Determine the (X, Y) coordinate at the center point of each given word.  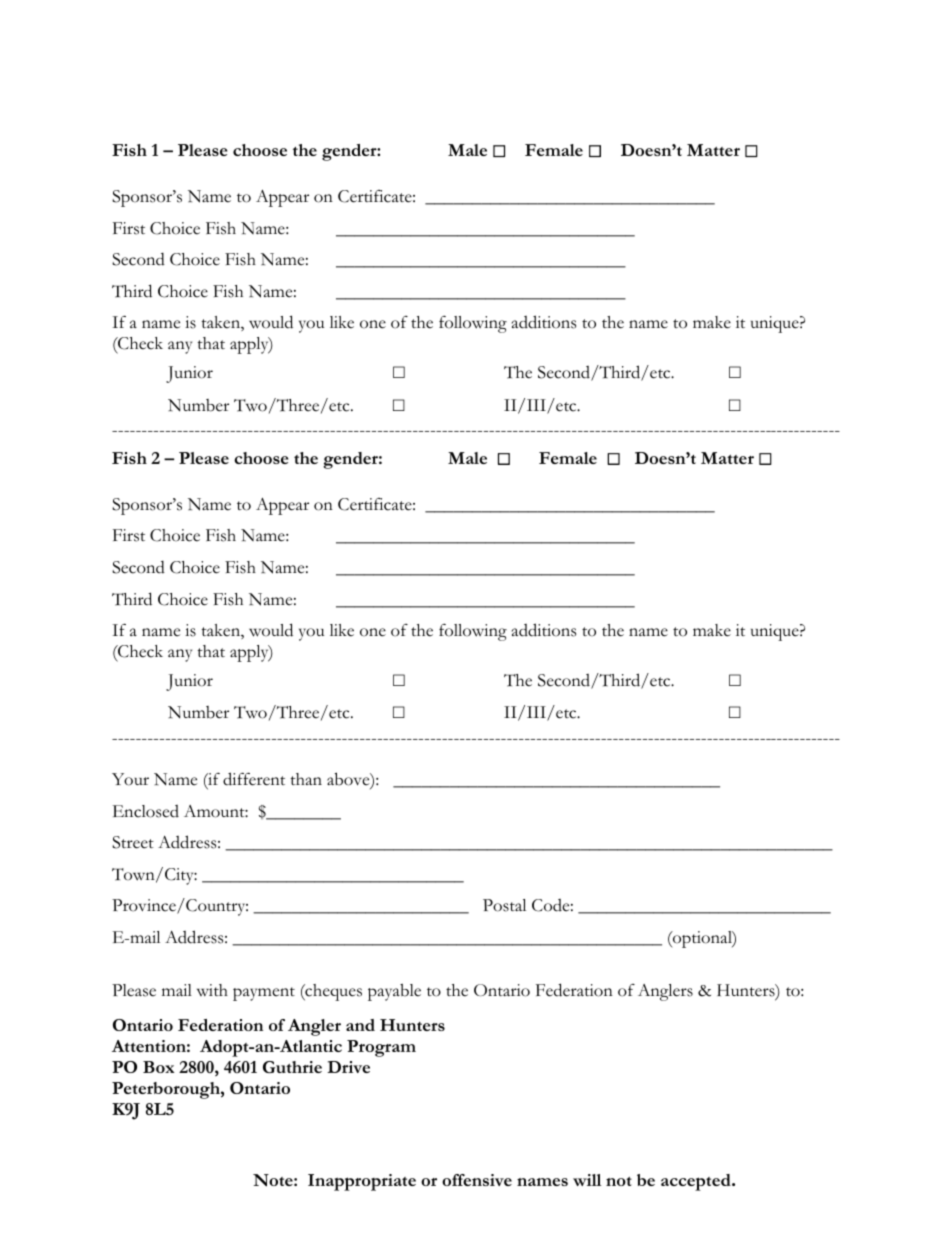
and (360, 1025)
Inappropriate (362, 1182)
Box (159, 1067)
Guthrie (292, 1067)
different (254, 779)
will (587, 1180)
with (212, 990)
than (306, 779)
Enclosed (146, 811)
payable (394, 992)
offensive (477, 1180)
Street (133, 842)
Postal (504, 905)
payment (264, 994)
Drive (348, 1067)
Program (381, 1048)
